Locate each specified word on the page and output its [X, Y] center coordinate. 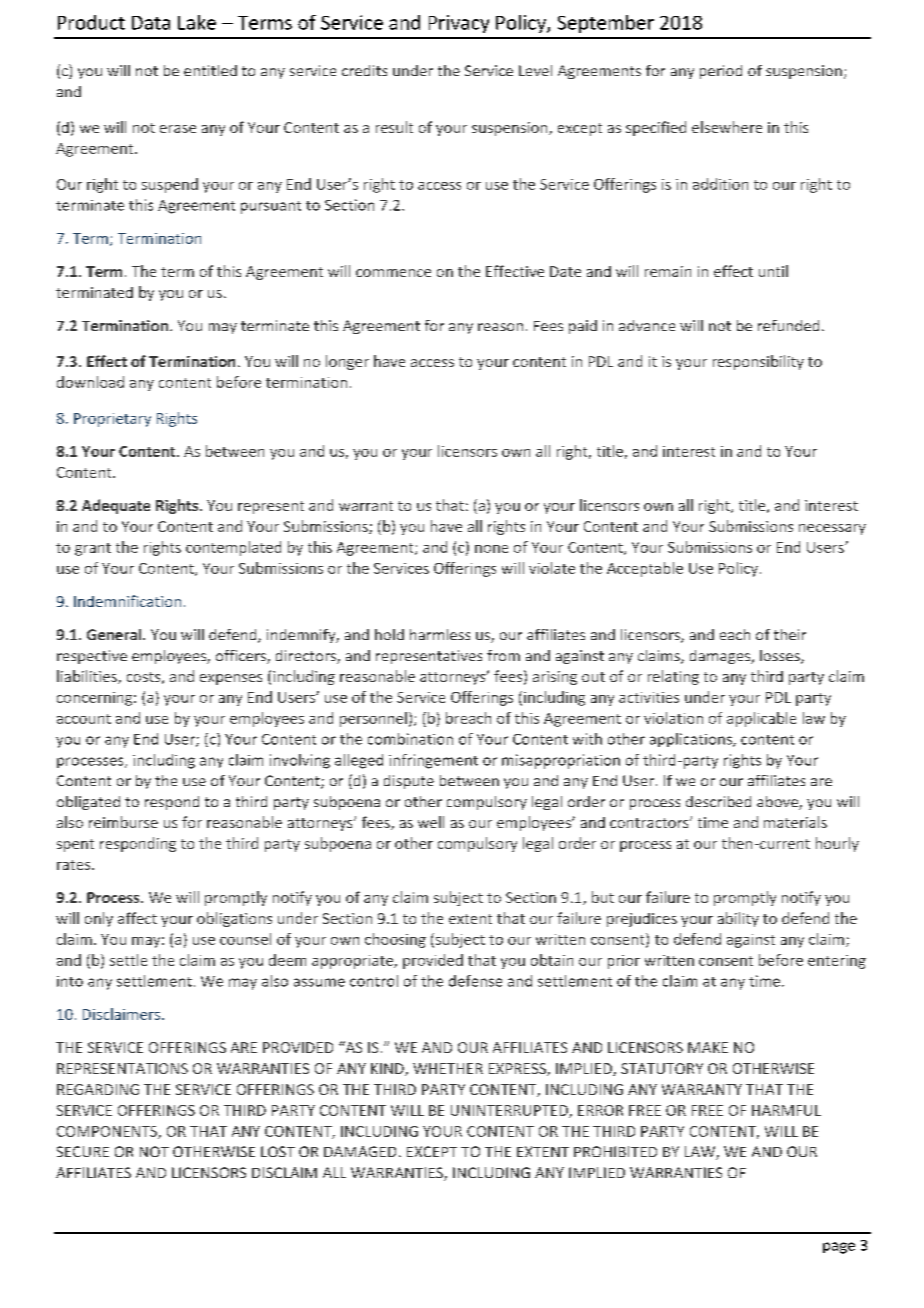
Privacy [459, 24]
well [431, 822]
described [718, 801]
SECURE [83, 1151]
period [721, 72]
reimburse [123, 822]
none [491, 549]
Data [151, 23]
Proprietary [112, 420]
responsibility [758, 362]
